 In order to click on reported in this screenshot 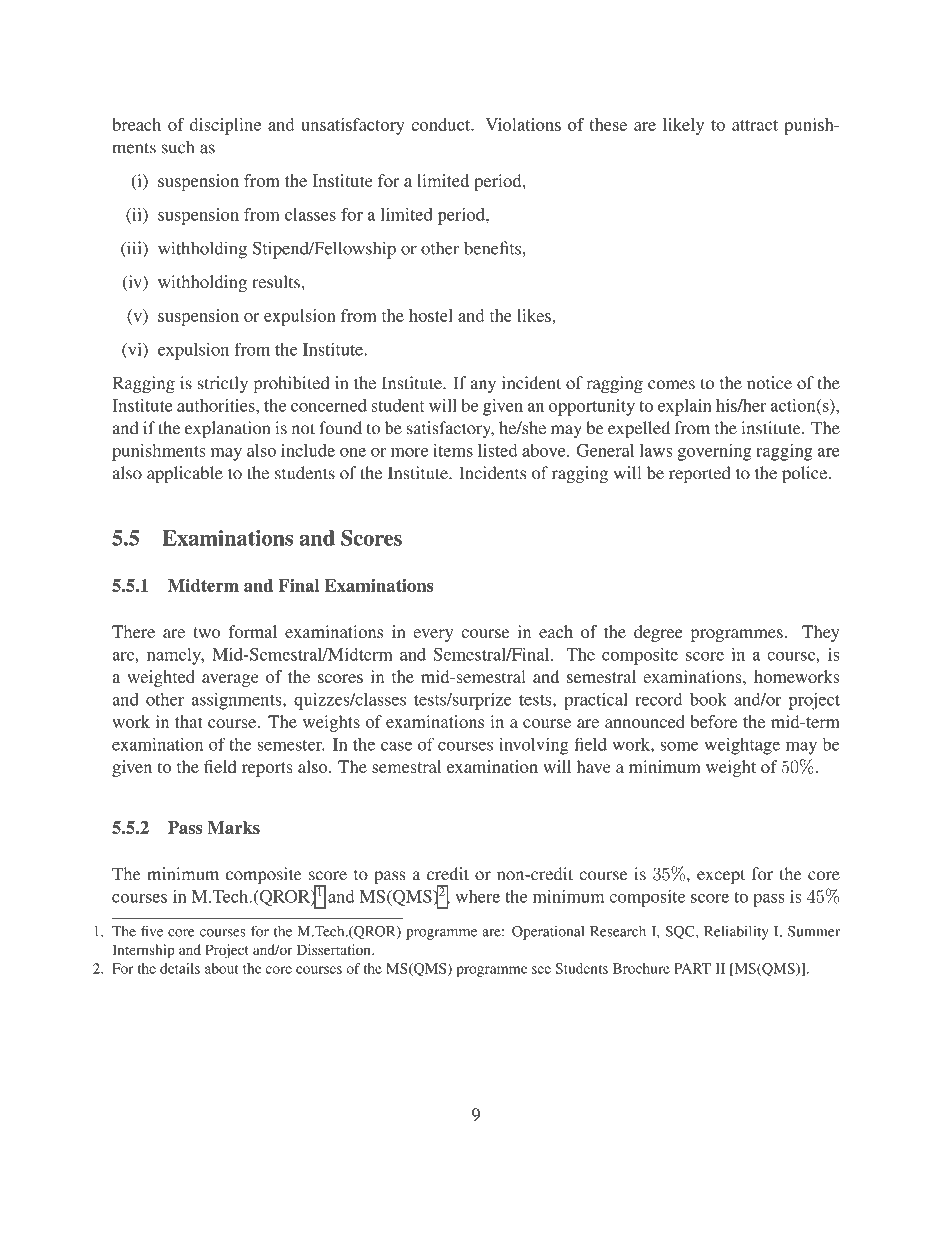, I will do `click(700, 474)`.
